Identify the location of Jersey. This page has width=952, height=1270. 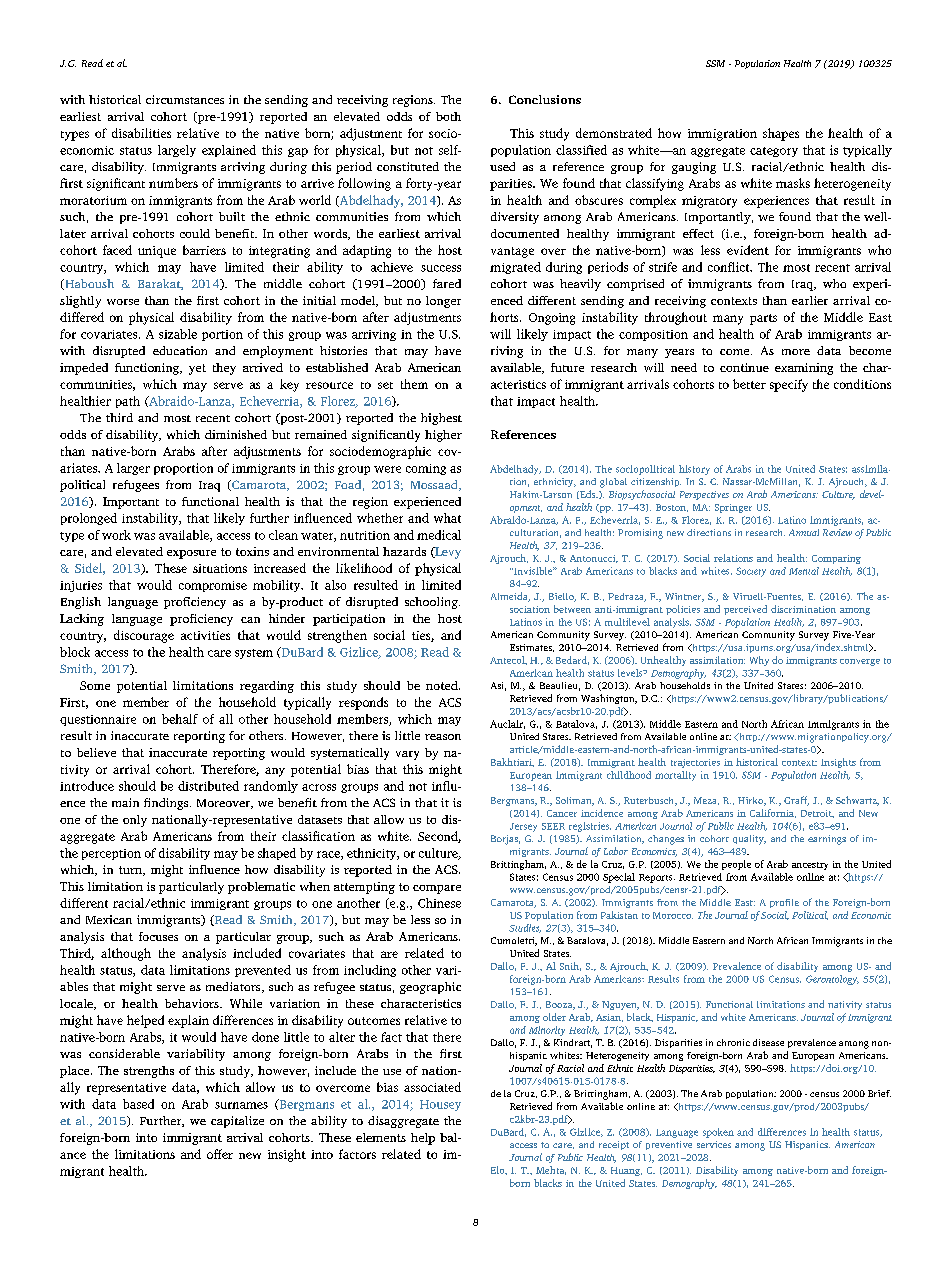
(523, 827).
